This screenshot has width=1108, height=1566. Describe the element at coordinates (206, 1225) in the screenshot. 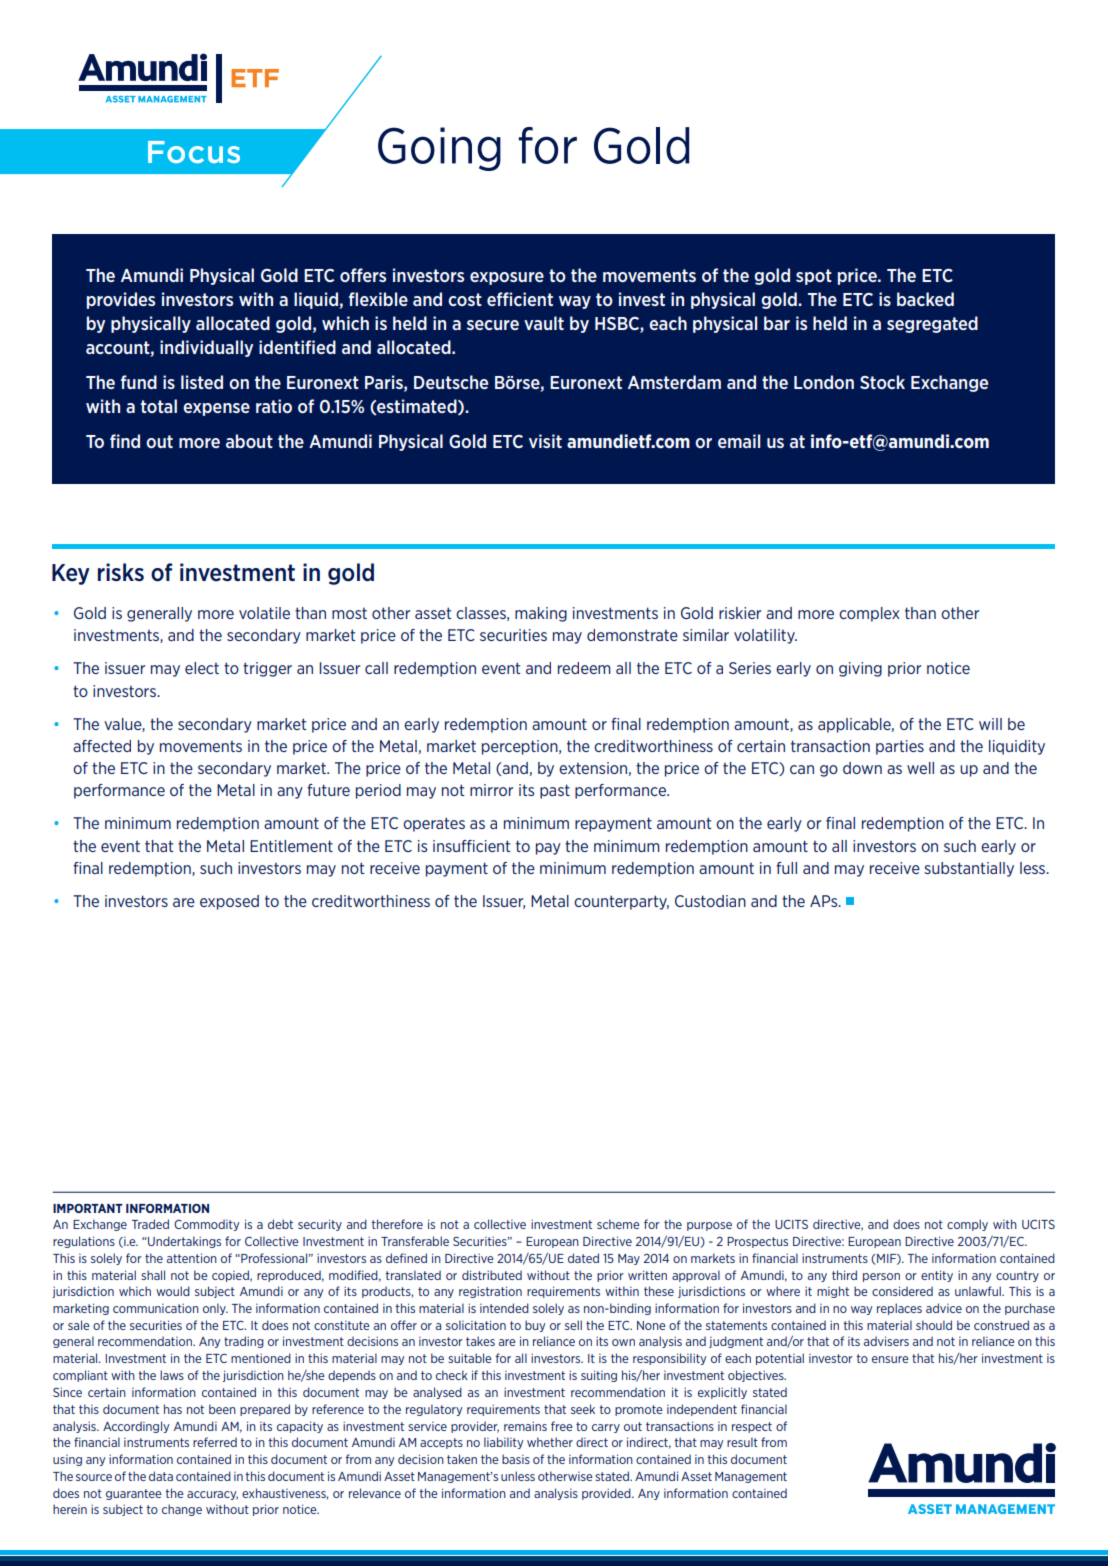

I see `Commodity` at that location.
